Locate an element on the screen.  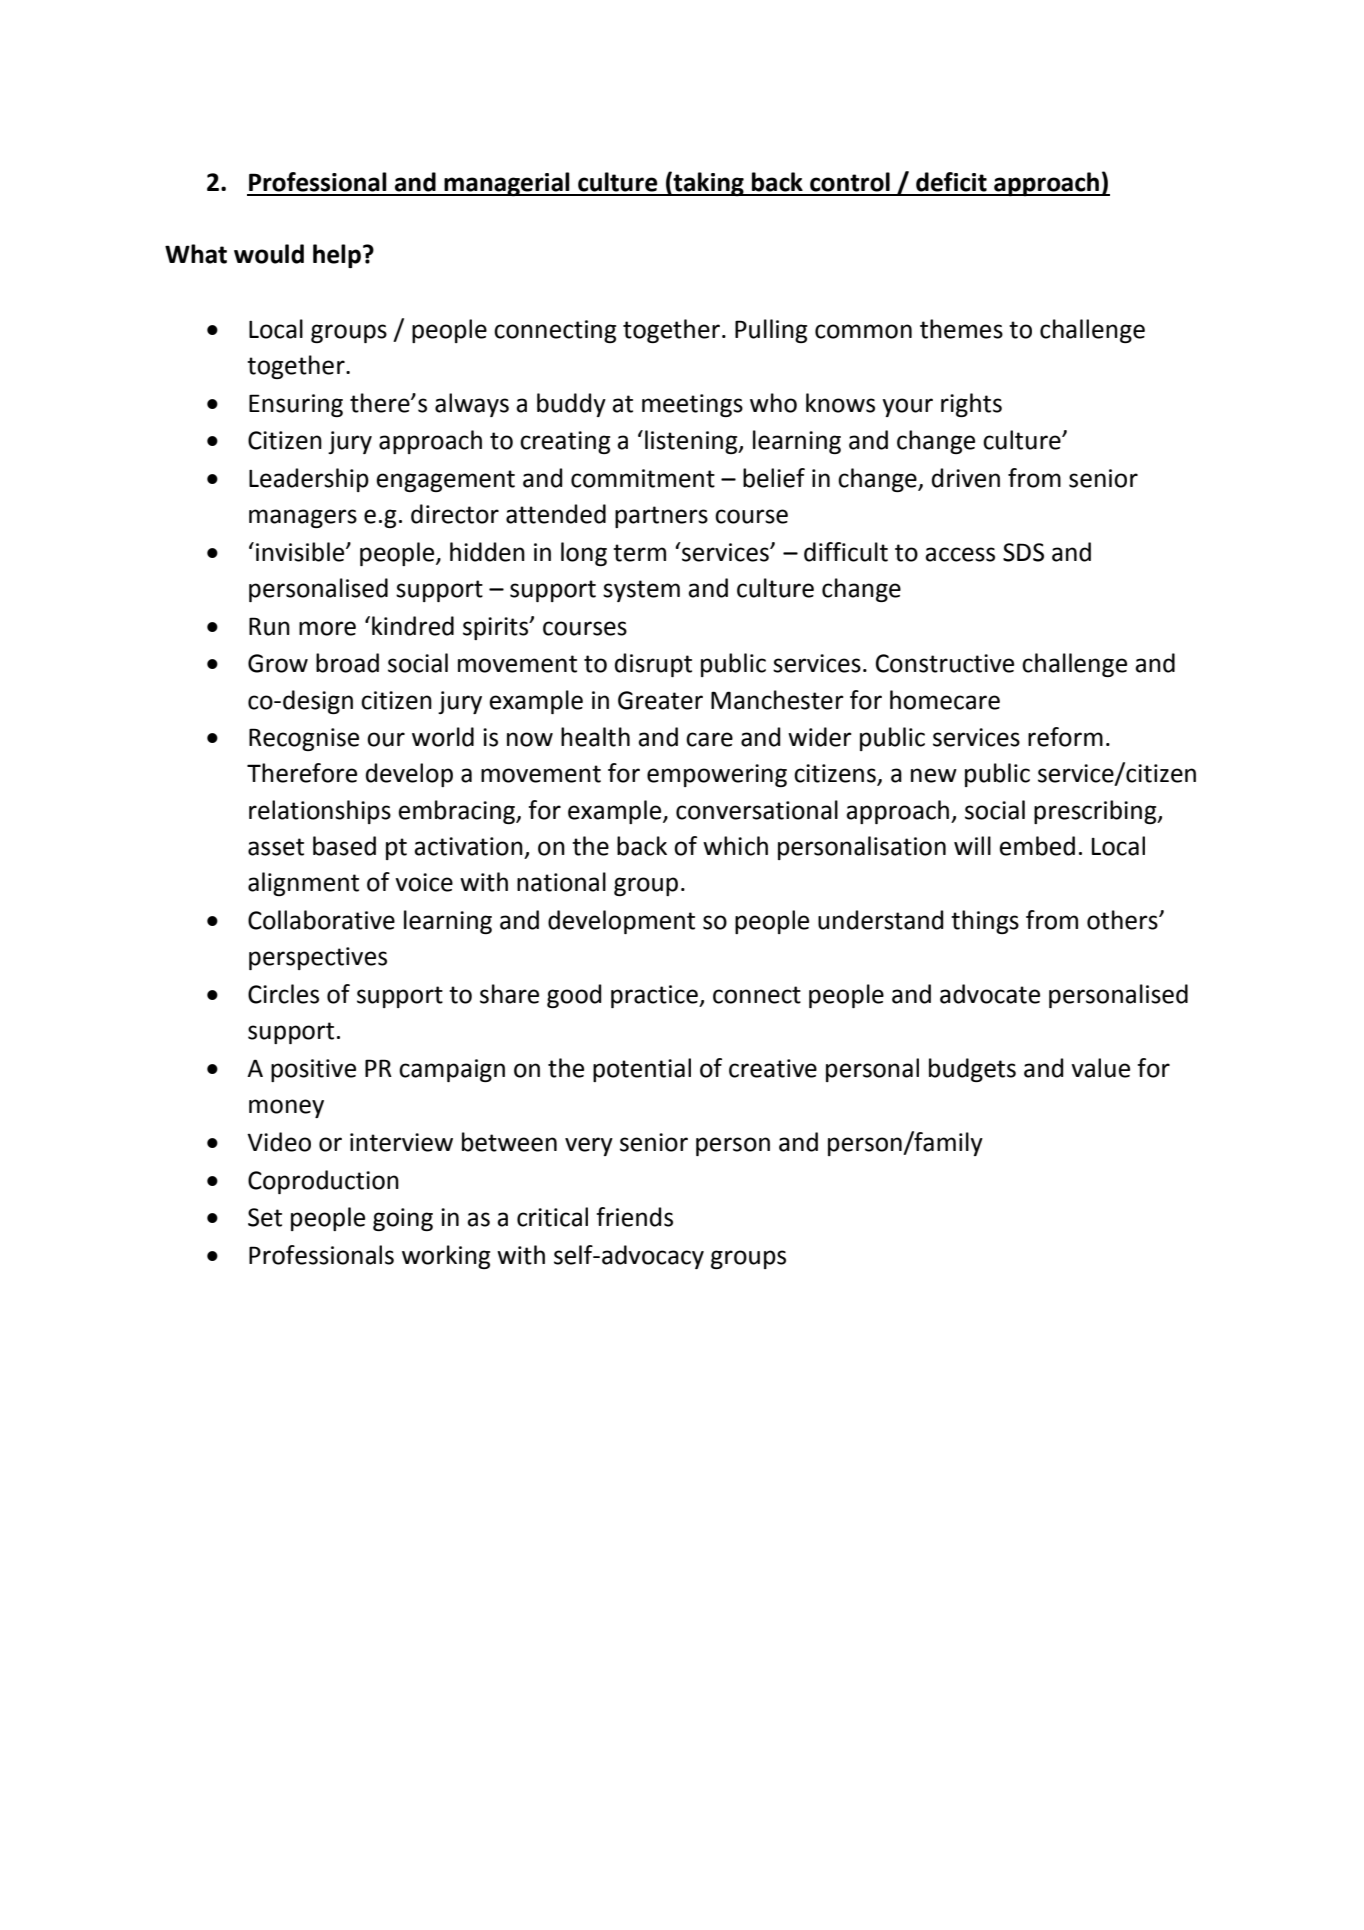
going is located at coordinates (403, 1219).
